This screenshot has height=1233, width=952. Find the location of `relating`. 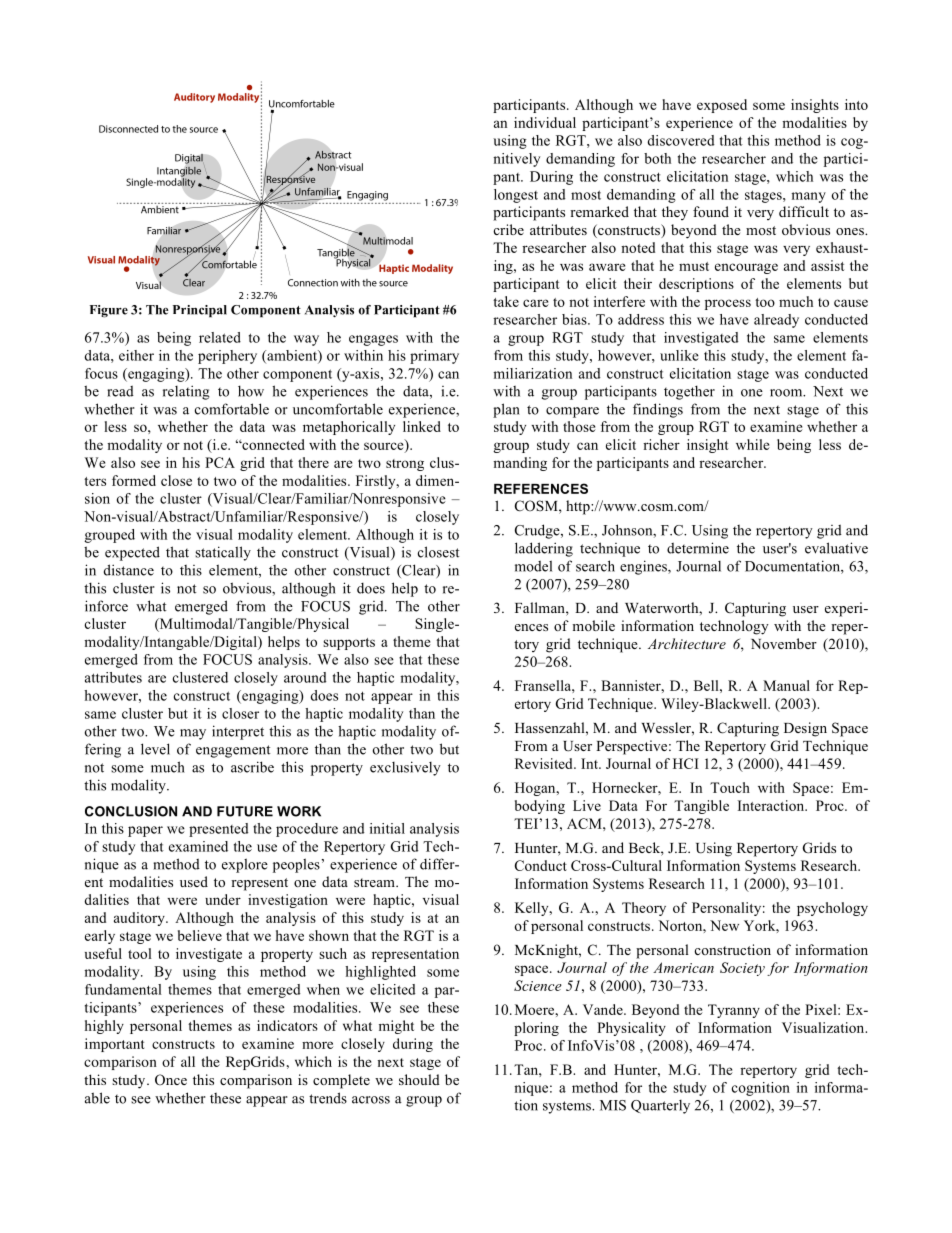

relating is located at coordinates (186, 392).
